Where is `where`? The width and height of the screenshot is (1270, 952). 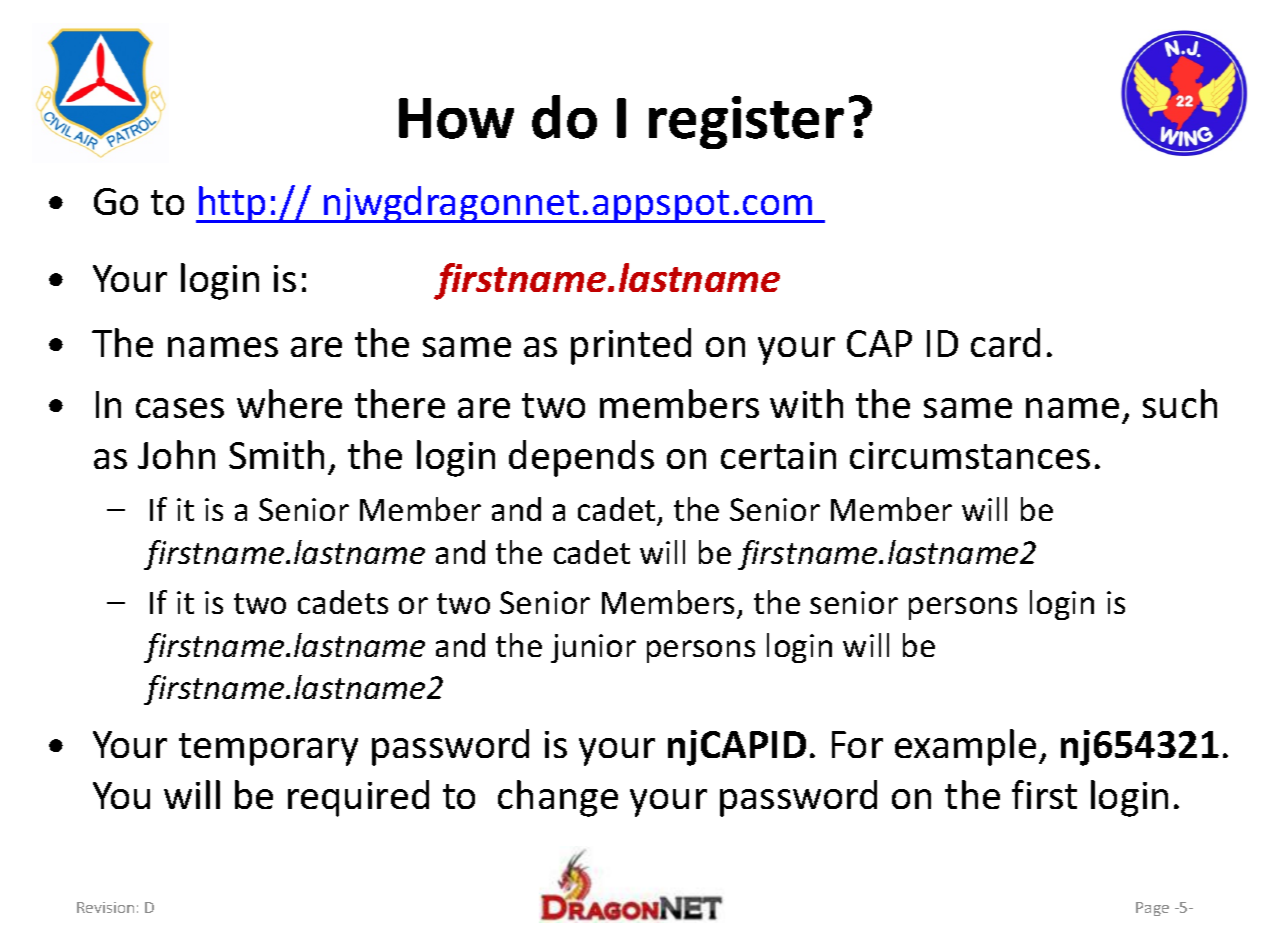
where is located at coordinates (289, 403).
